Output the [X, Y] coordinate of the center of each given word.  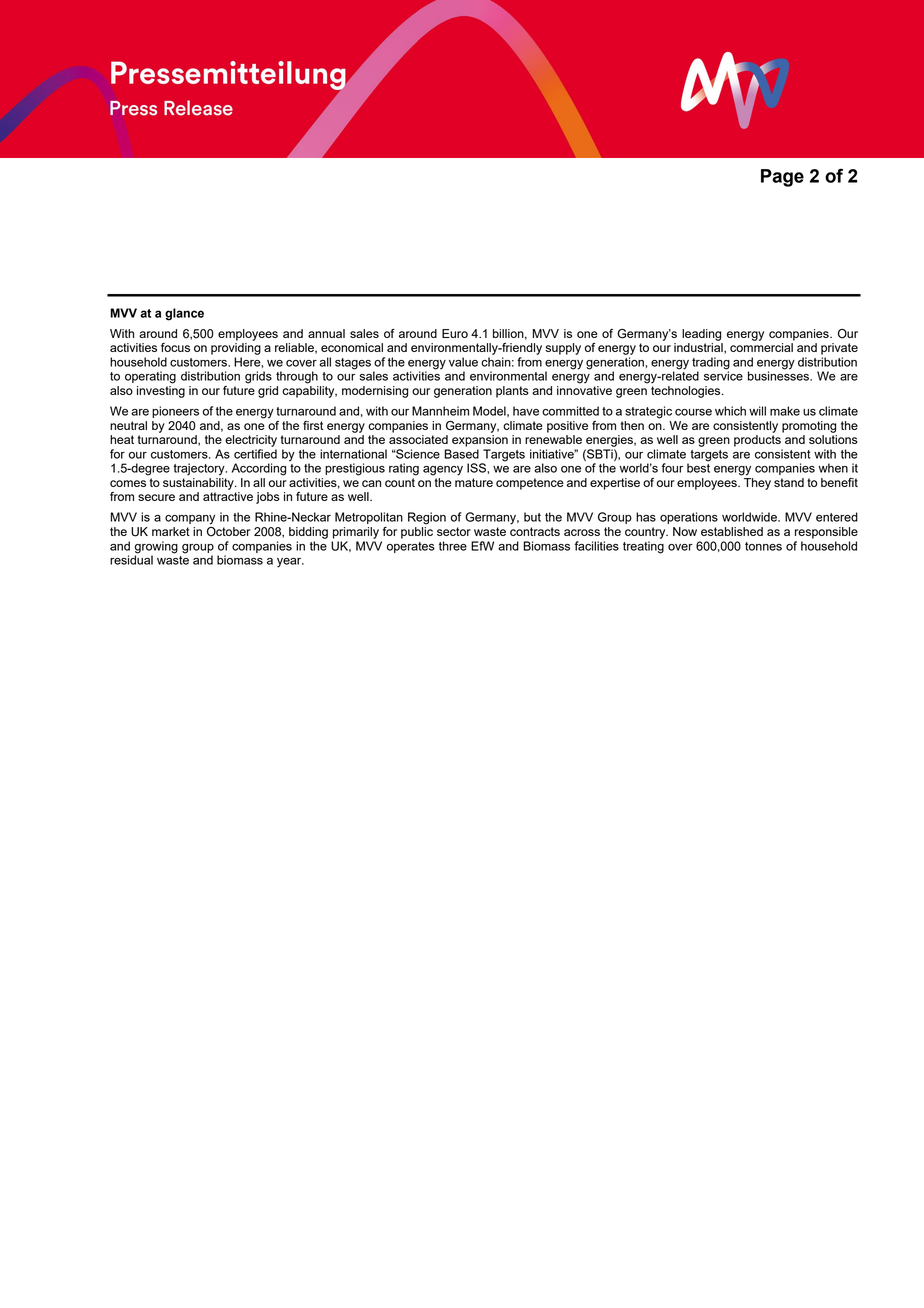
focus [175, 347]
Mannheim [440, 411]
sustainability [199, 484]
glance [184, 314]
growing [156, 547]
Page [782, 178]
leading [701, 335]
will [757, 411]
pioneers [175, 412]
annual [326, 333]
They [757, 484]
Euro [455, 333]
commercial [761, 347]
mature [474, 482]
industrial [699, 348]
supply [563, 349]
